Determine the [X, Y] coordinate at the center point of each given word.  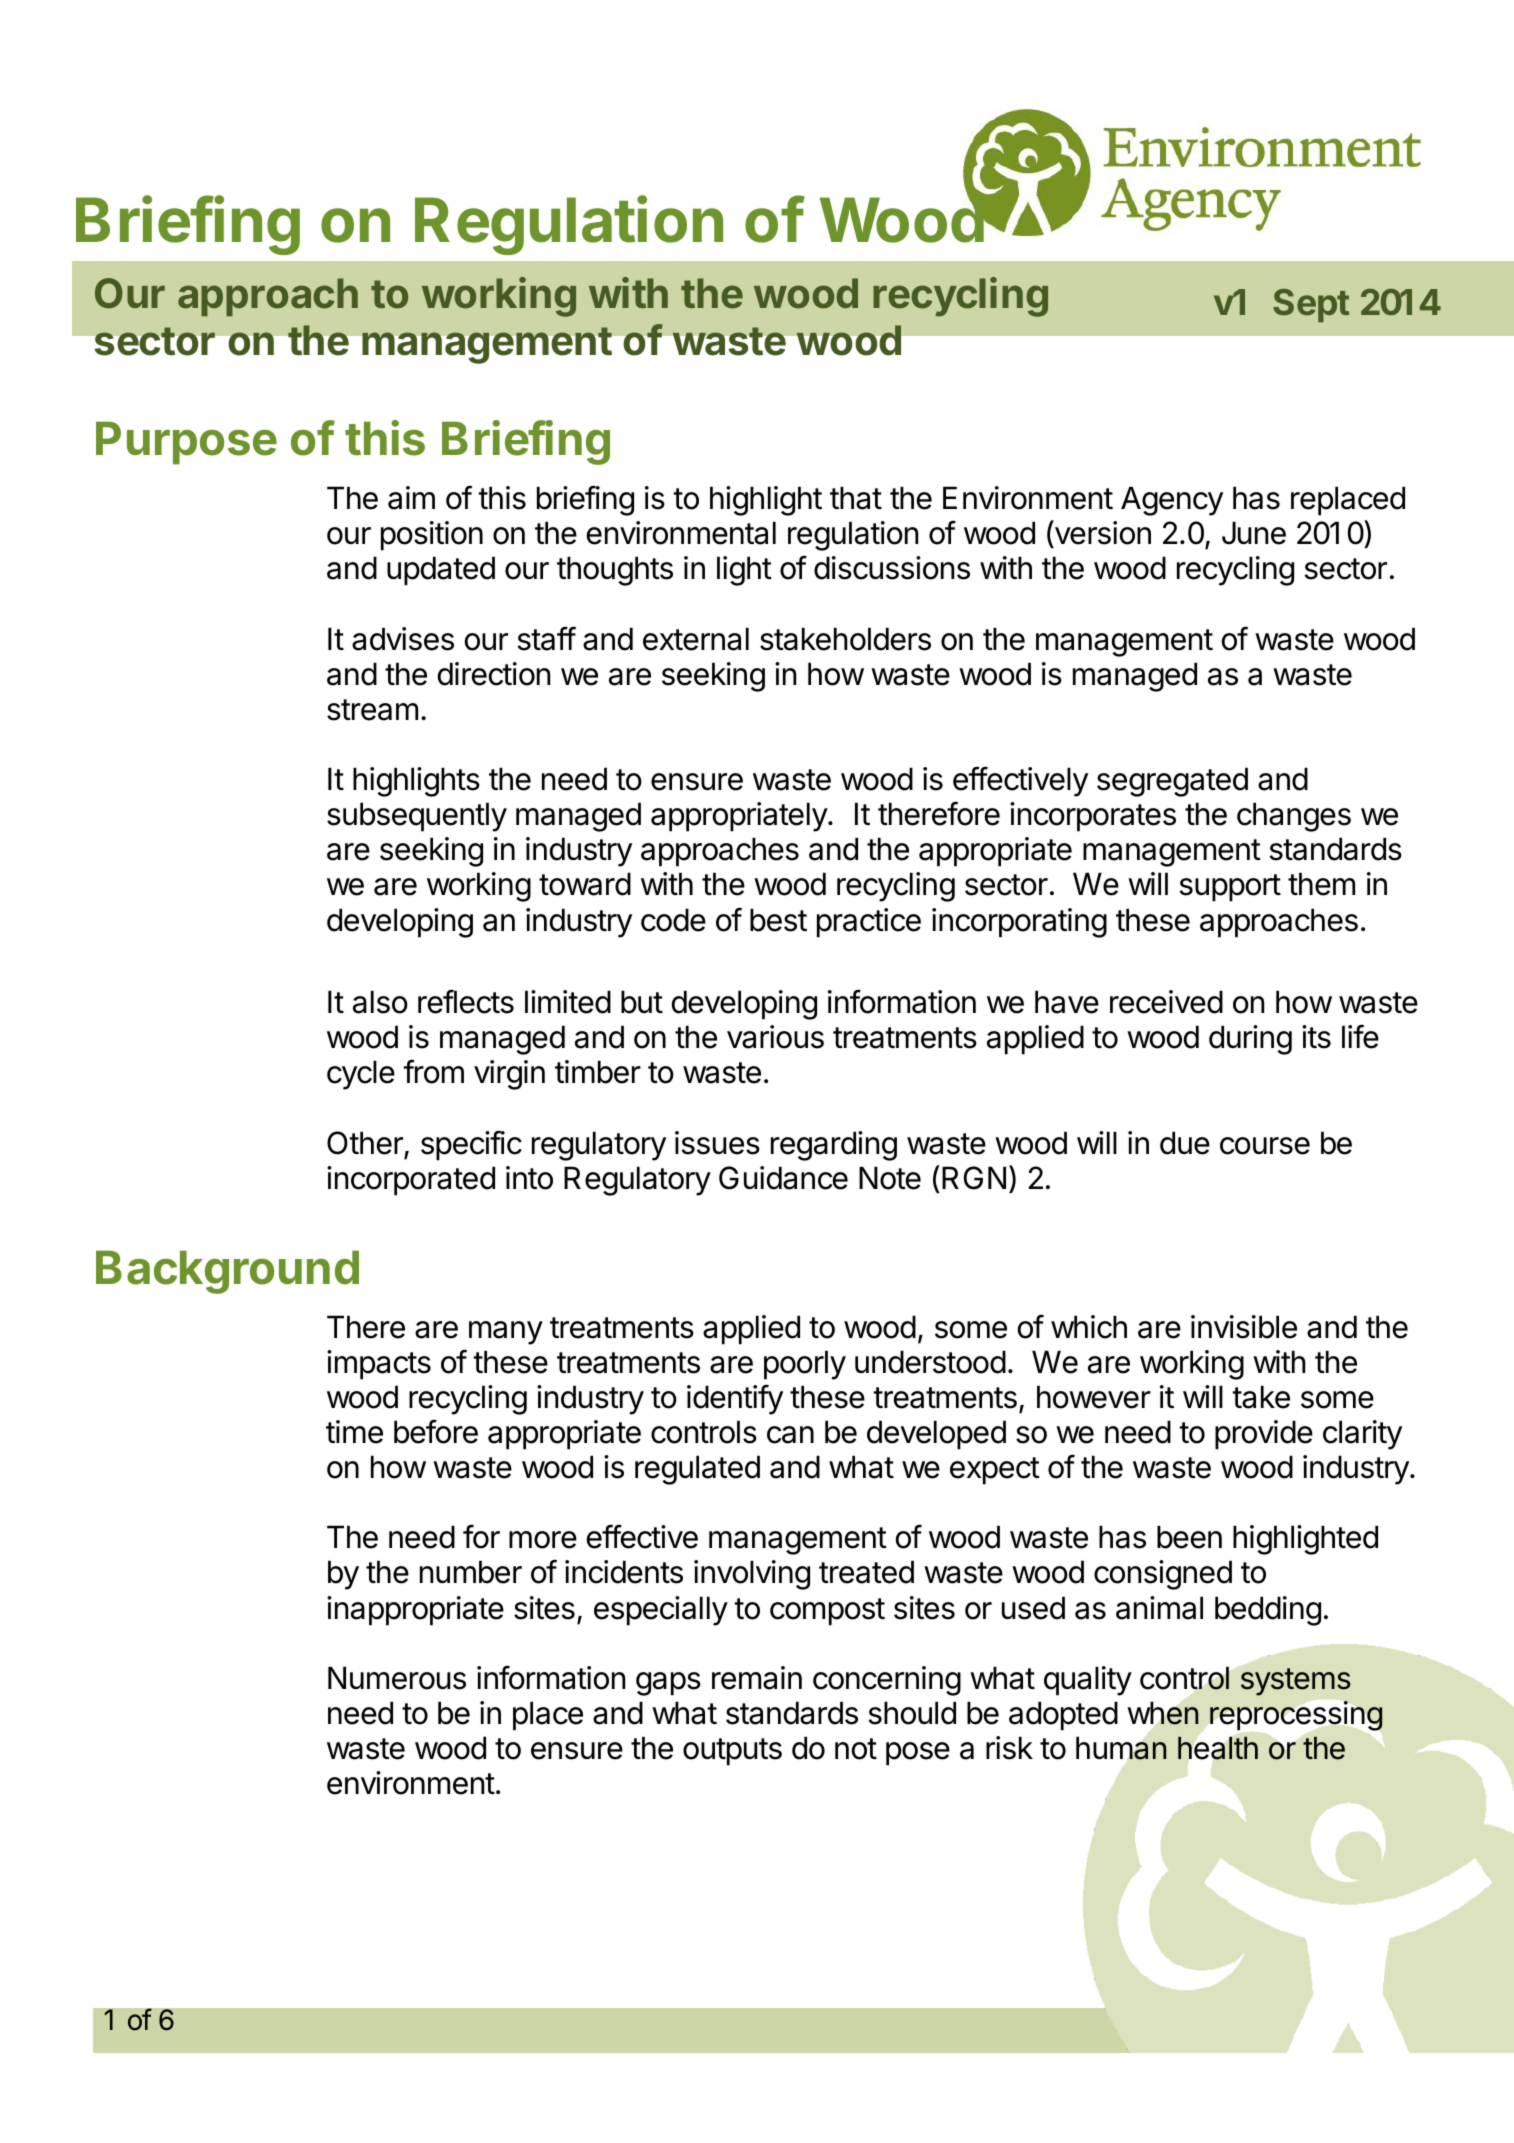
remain [757, 1678]
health [1218, 1748]
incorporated [411, 1181]
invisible [1244, 1327]
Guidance [783, 1178]
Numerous [397, 1678]
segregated [1172, 782]
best [778, 920]
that [856, 498]
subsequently [417, 817]
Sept [1311, 305]
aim [411, 498]
